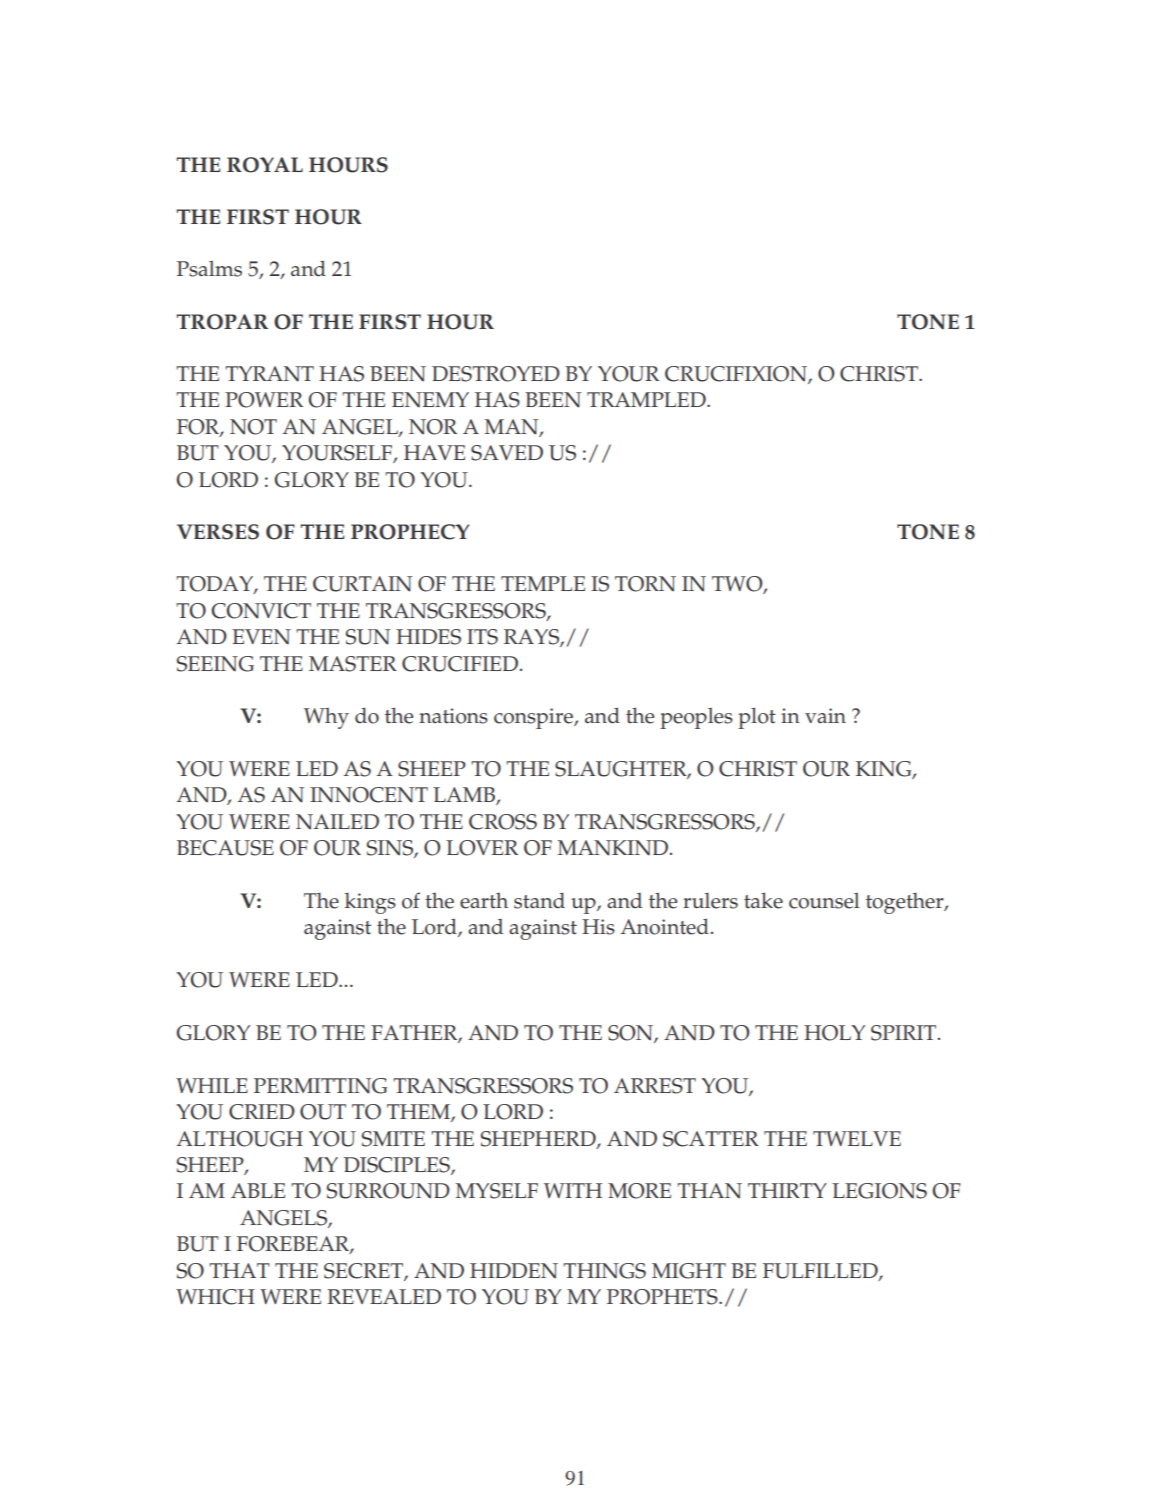 Image resolution: width=1152 pixels, height=1490 pixels. I want to click on CRUCIFIXION, so click(737, 375).
